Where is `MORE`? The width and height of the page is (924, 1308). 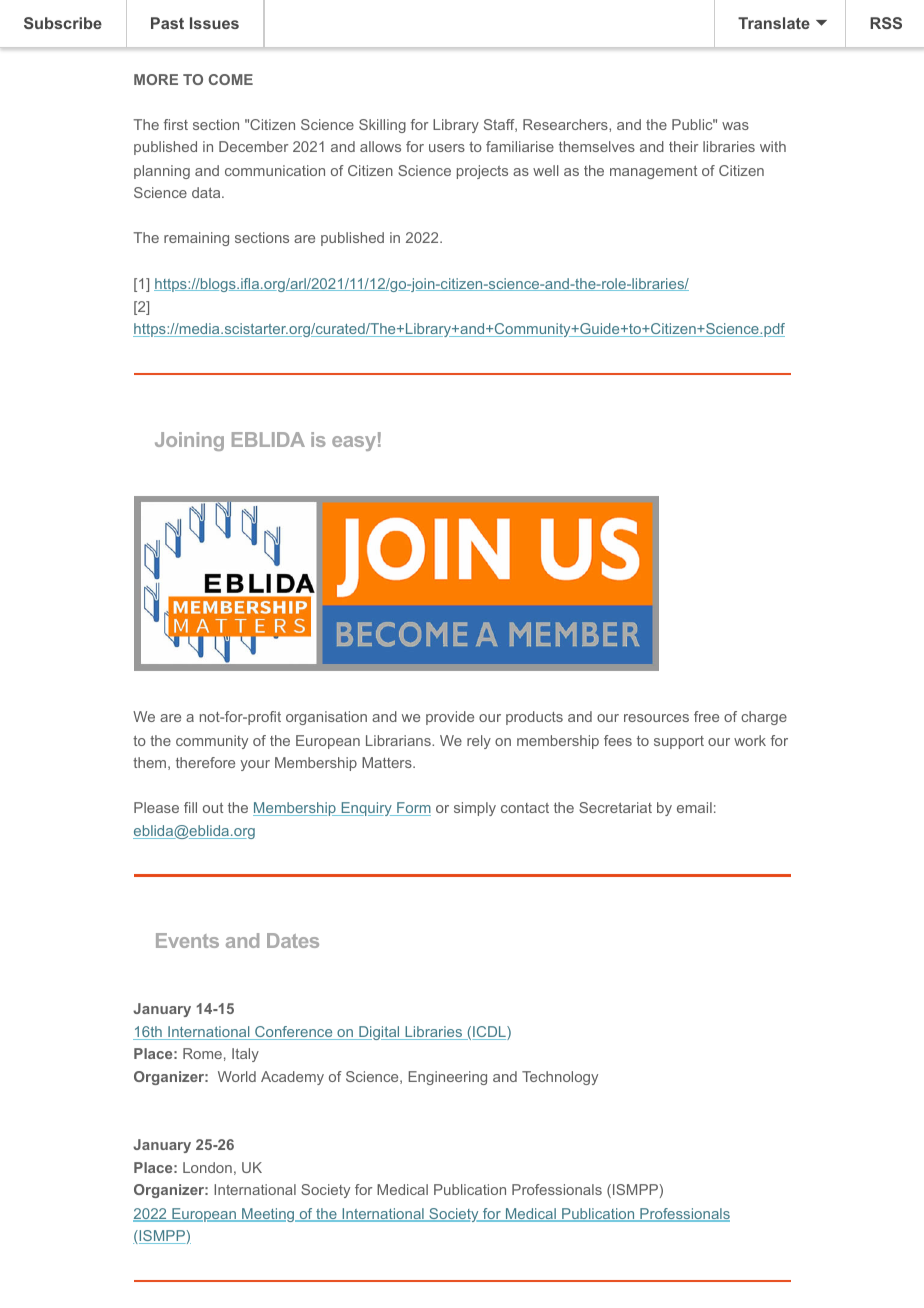
MORE is located at coordinates (156, 79).
